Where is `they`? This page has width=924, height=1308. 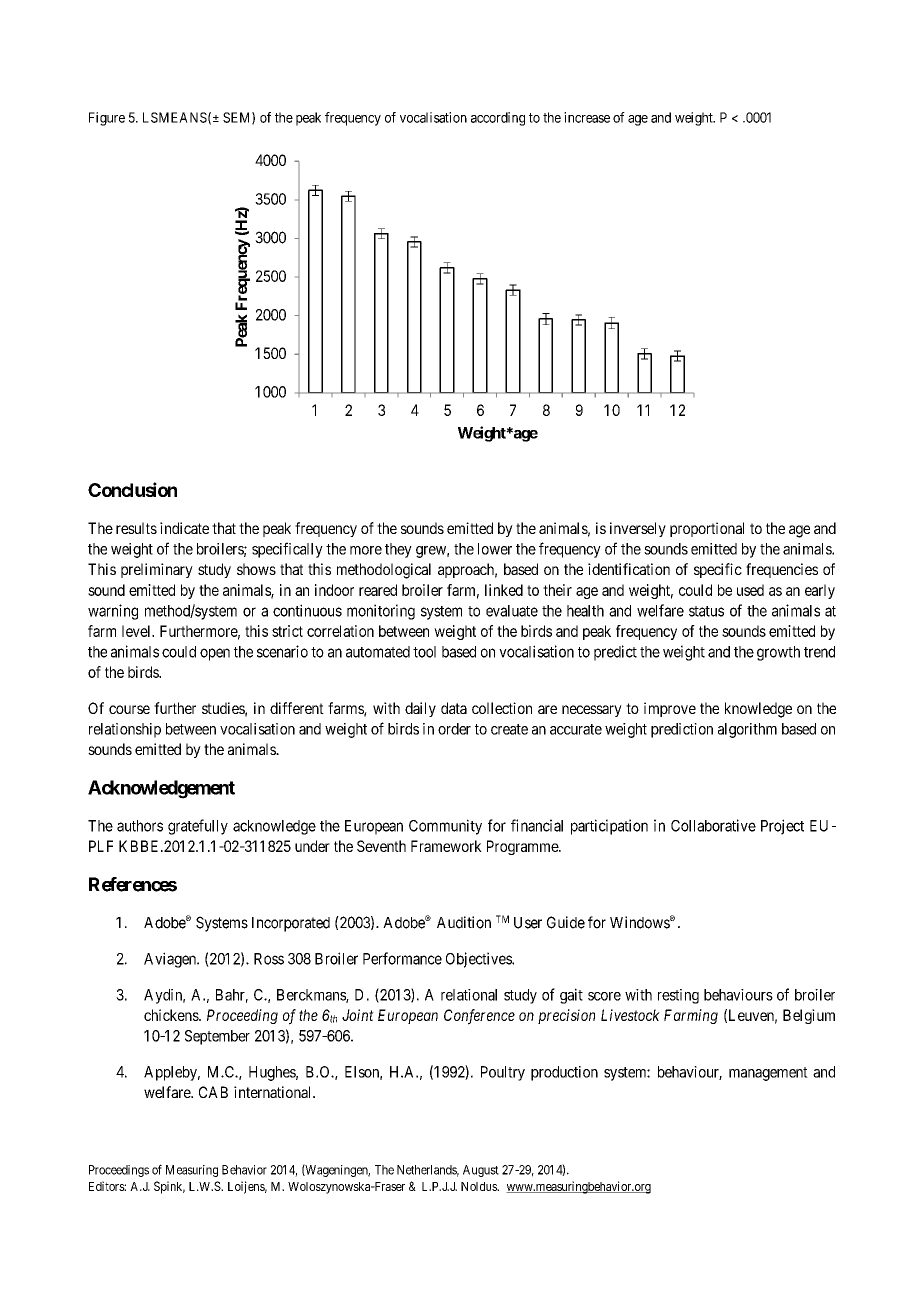
they is located at coordinates (398, 550).
